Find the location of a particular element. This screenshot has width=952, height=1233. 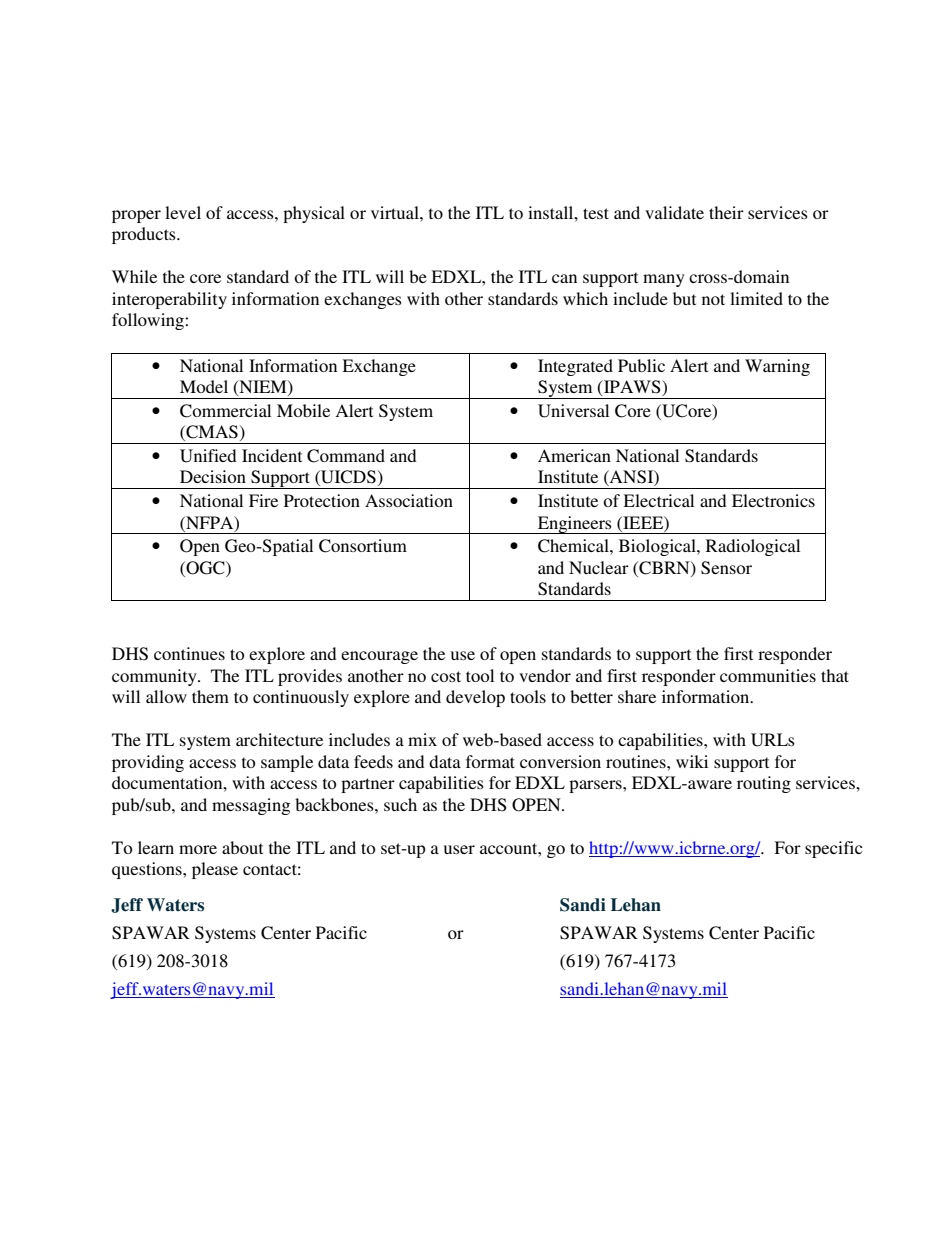

them is located at coordinates (210, 696).
